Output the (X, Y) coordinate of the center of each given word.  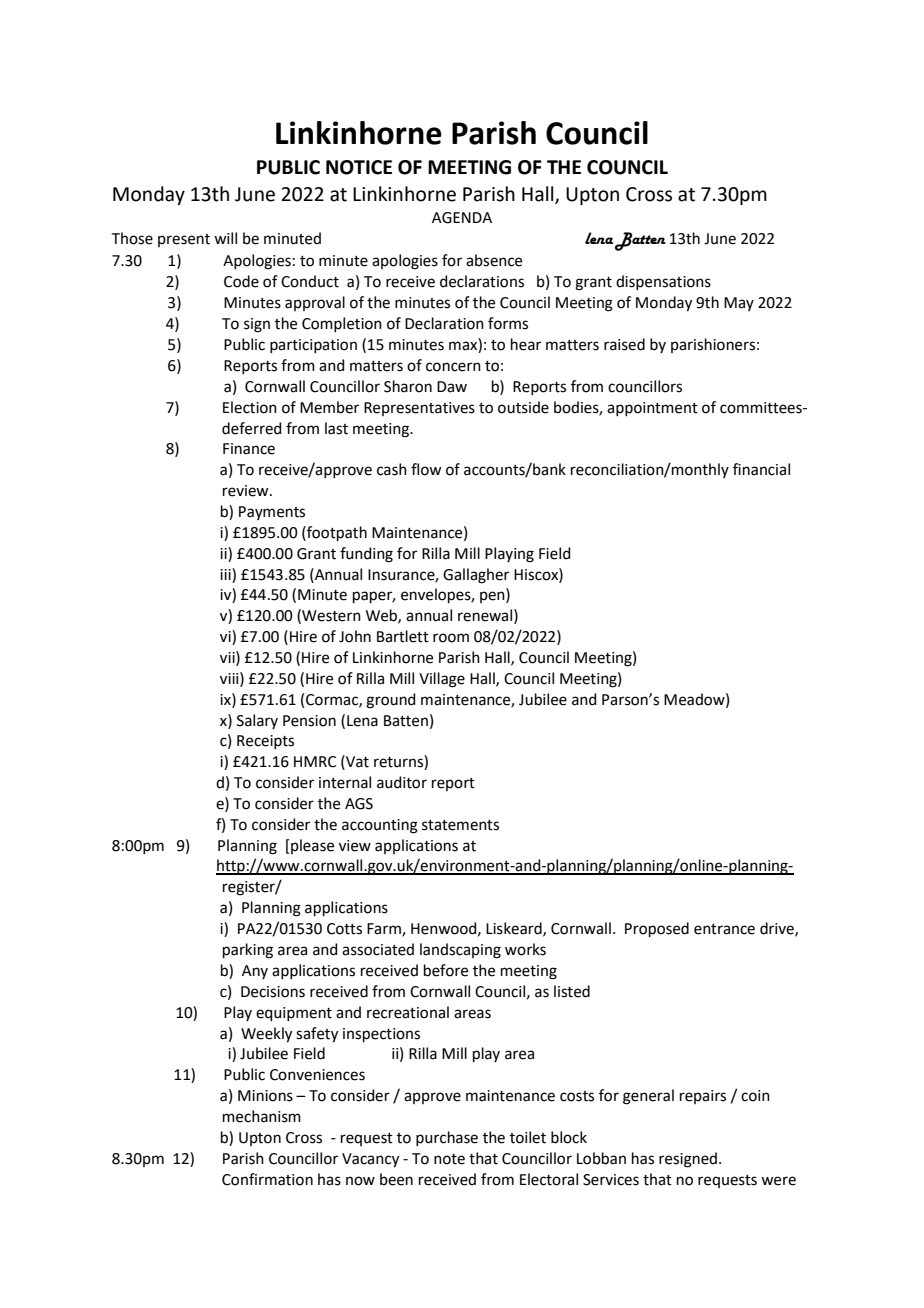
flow (426, 469)
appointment (652, 409)
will (225, 238)
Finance (249, 449)
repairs (703, 1097)
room (451, 638)
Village (442, 680)
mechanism (262, 1116)
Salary (257, 721)
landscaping (460, 951)
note (449, 1159)
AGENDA (462, 218)
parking (248, 951)
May (739, 304)
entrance (724, 929)
